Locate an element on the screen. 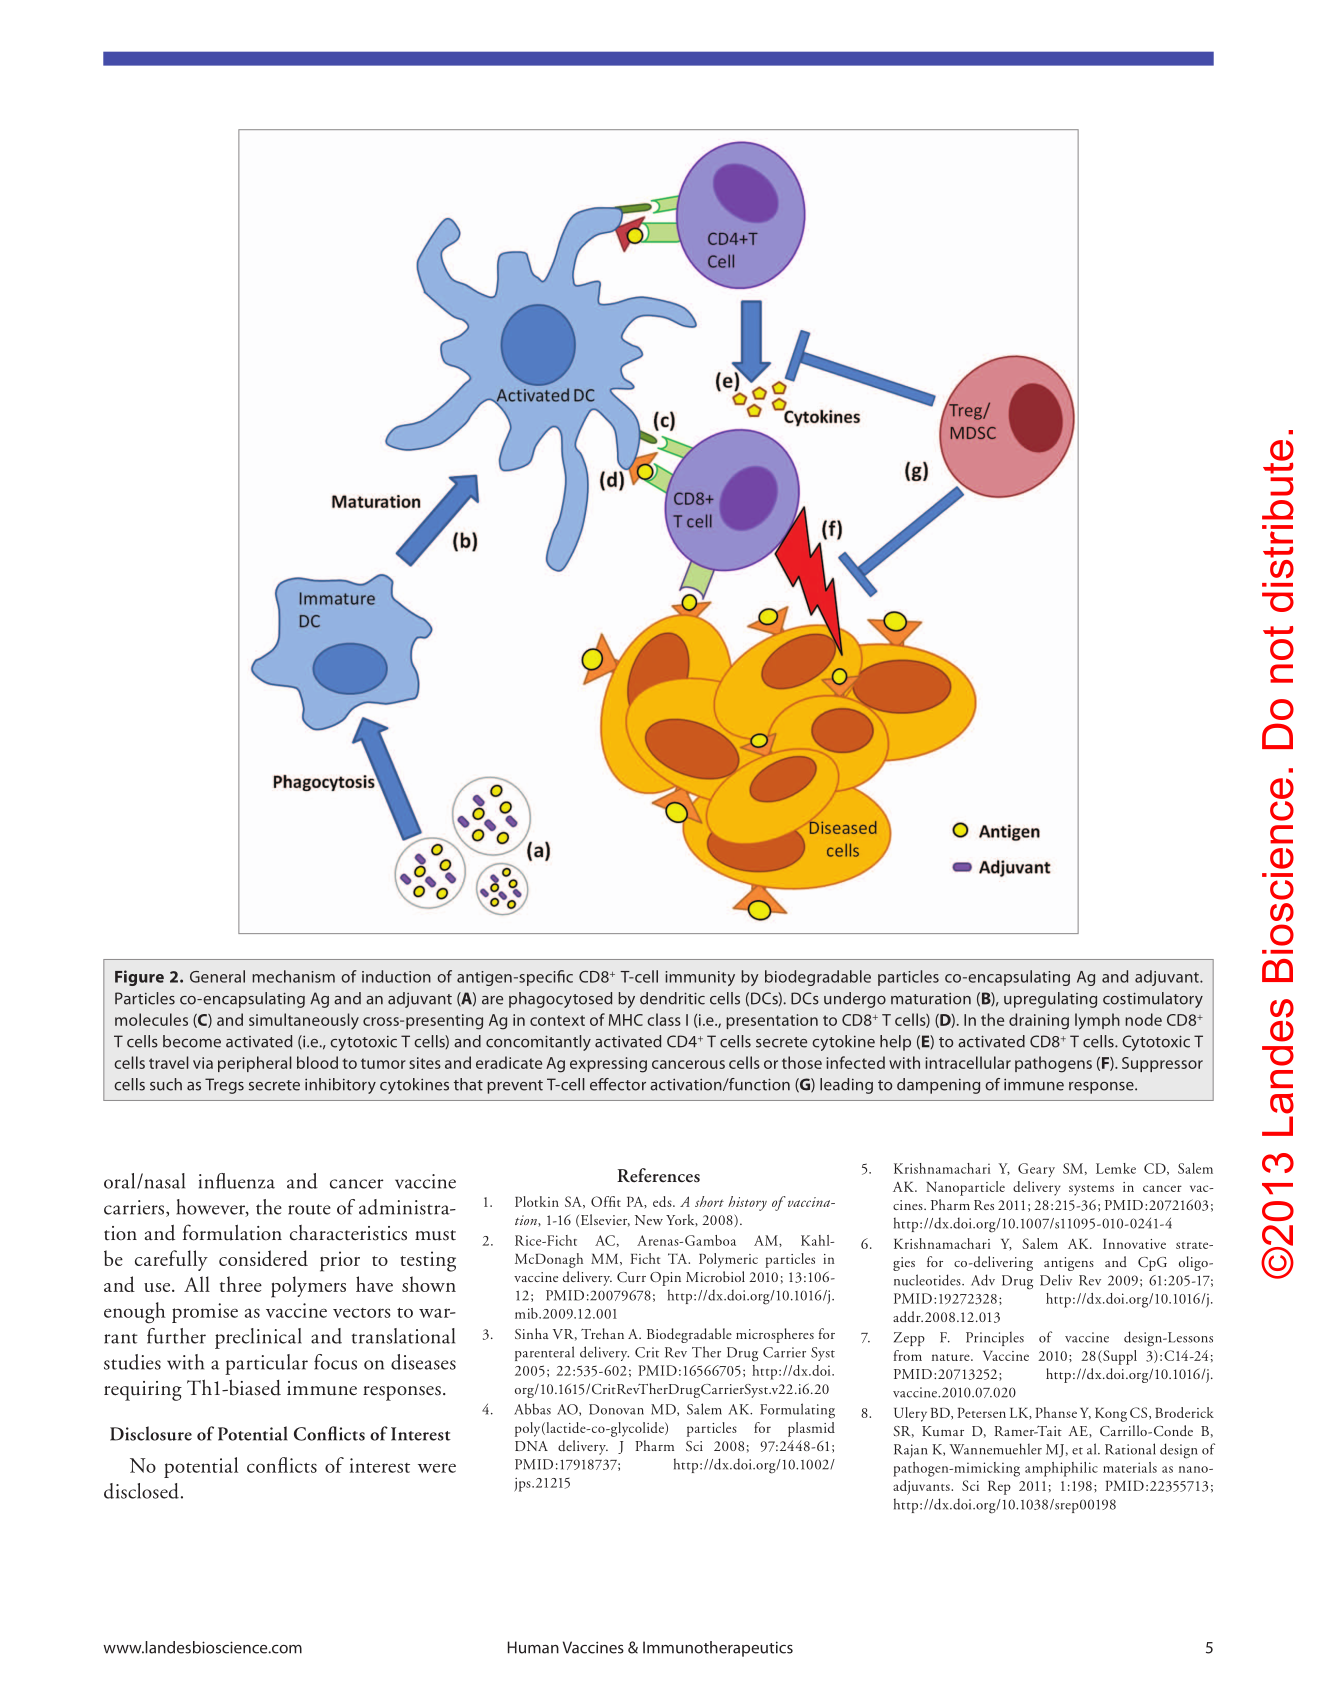  Geary is located at coordinates (1036, 1170).
